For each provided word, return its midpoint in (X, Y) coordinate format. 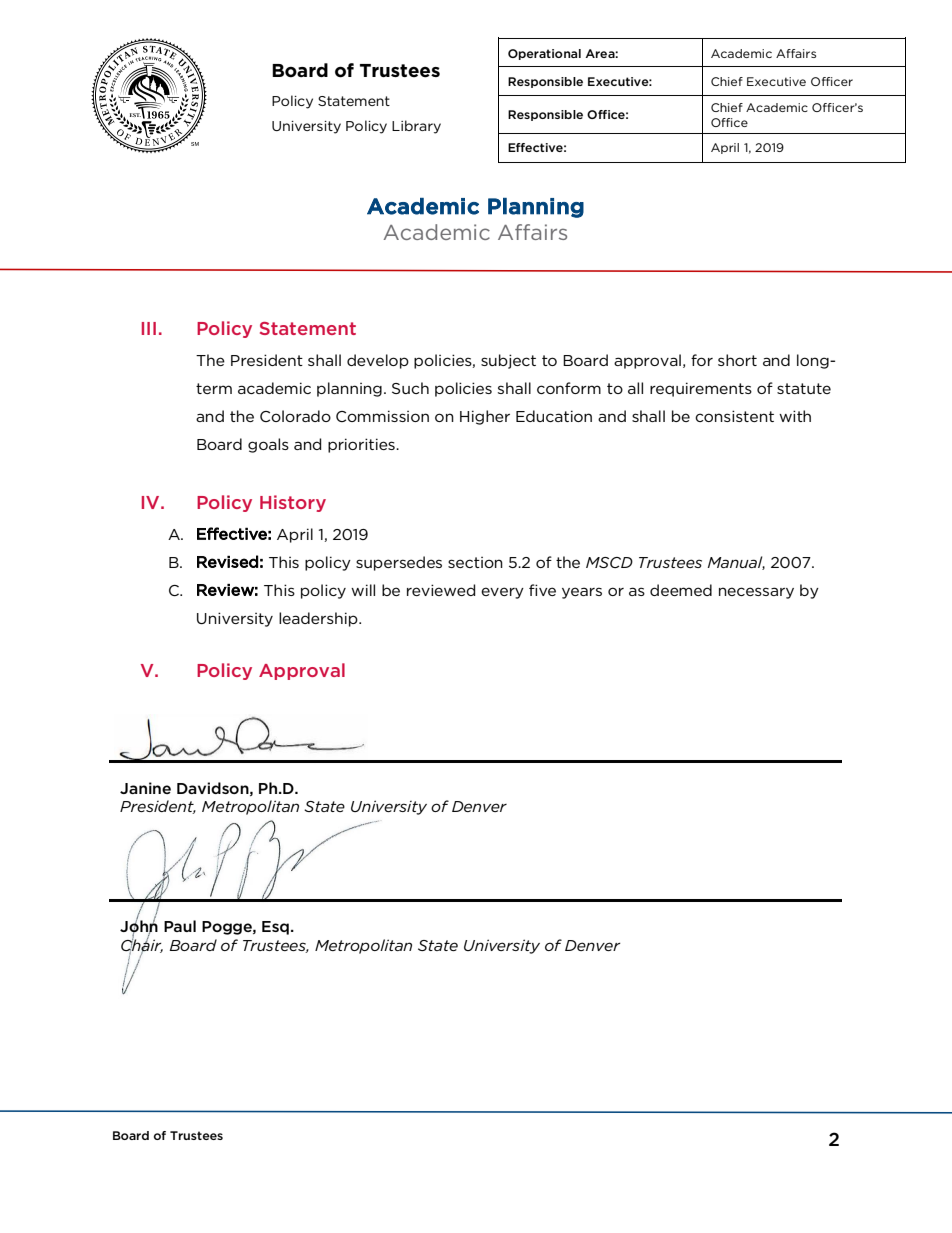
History (293, 503)
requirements (701, 389)
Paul (180, 926)
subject (508, 361)
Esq (275, 928)
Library (416, 127)
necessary (756, 593)
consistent (734, 416)
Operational (544, 54)
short (737, 360)
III (149, 328)
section (475, 562)
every (502, 593)
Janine (145, 788)
